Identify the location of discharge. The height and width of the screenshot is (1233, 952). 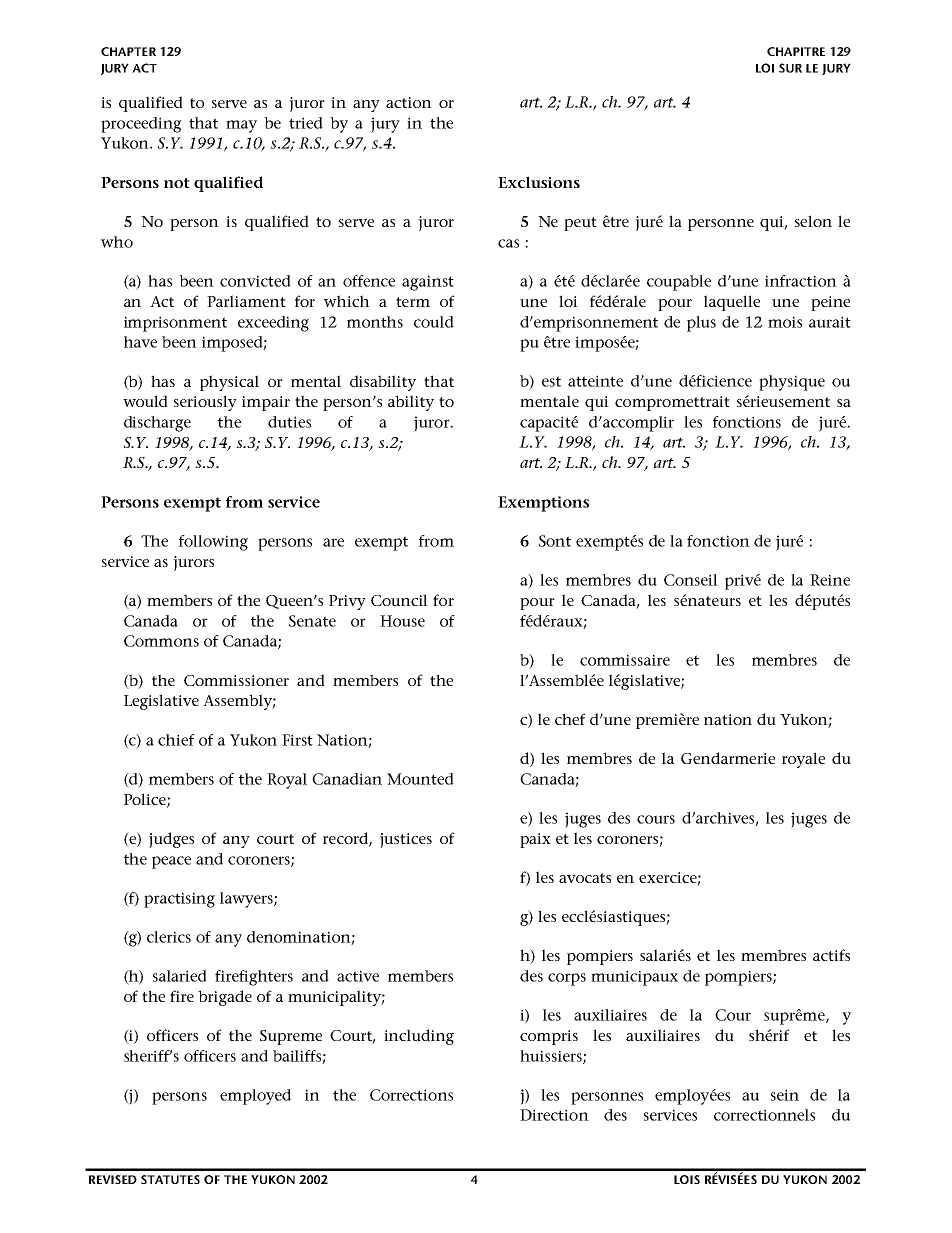
(157, 424).
